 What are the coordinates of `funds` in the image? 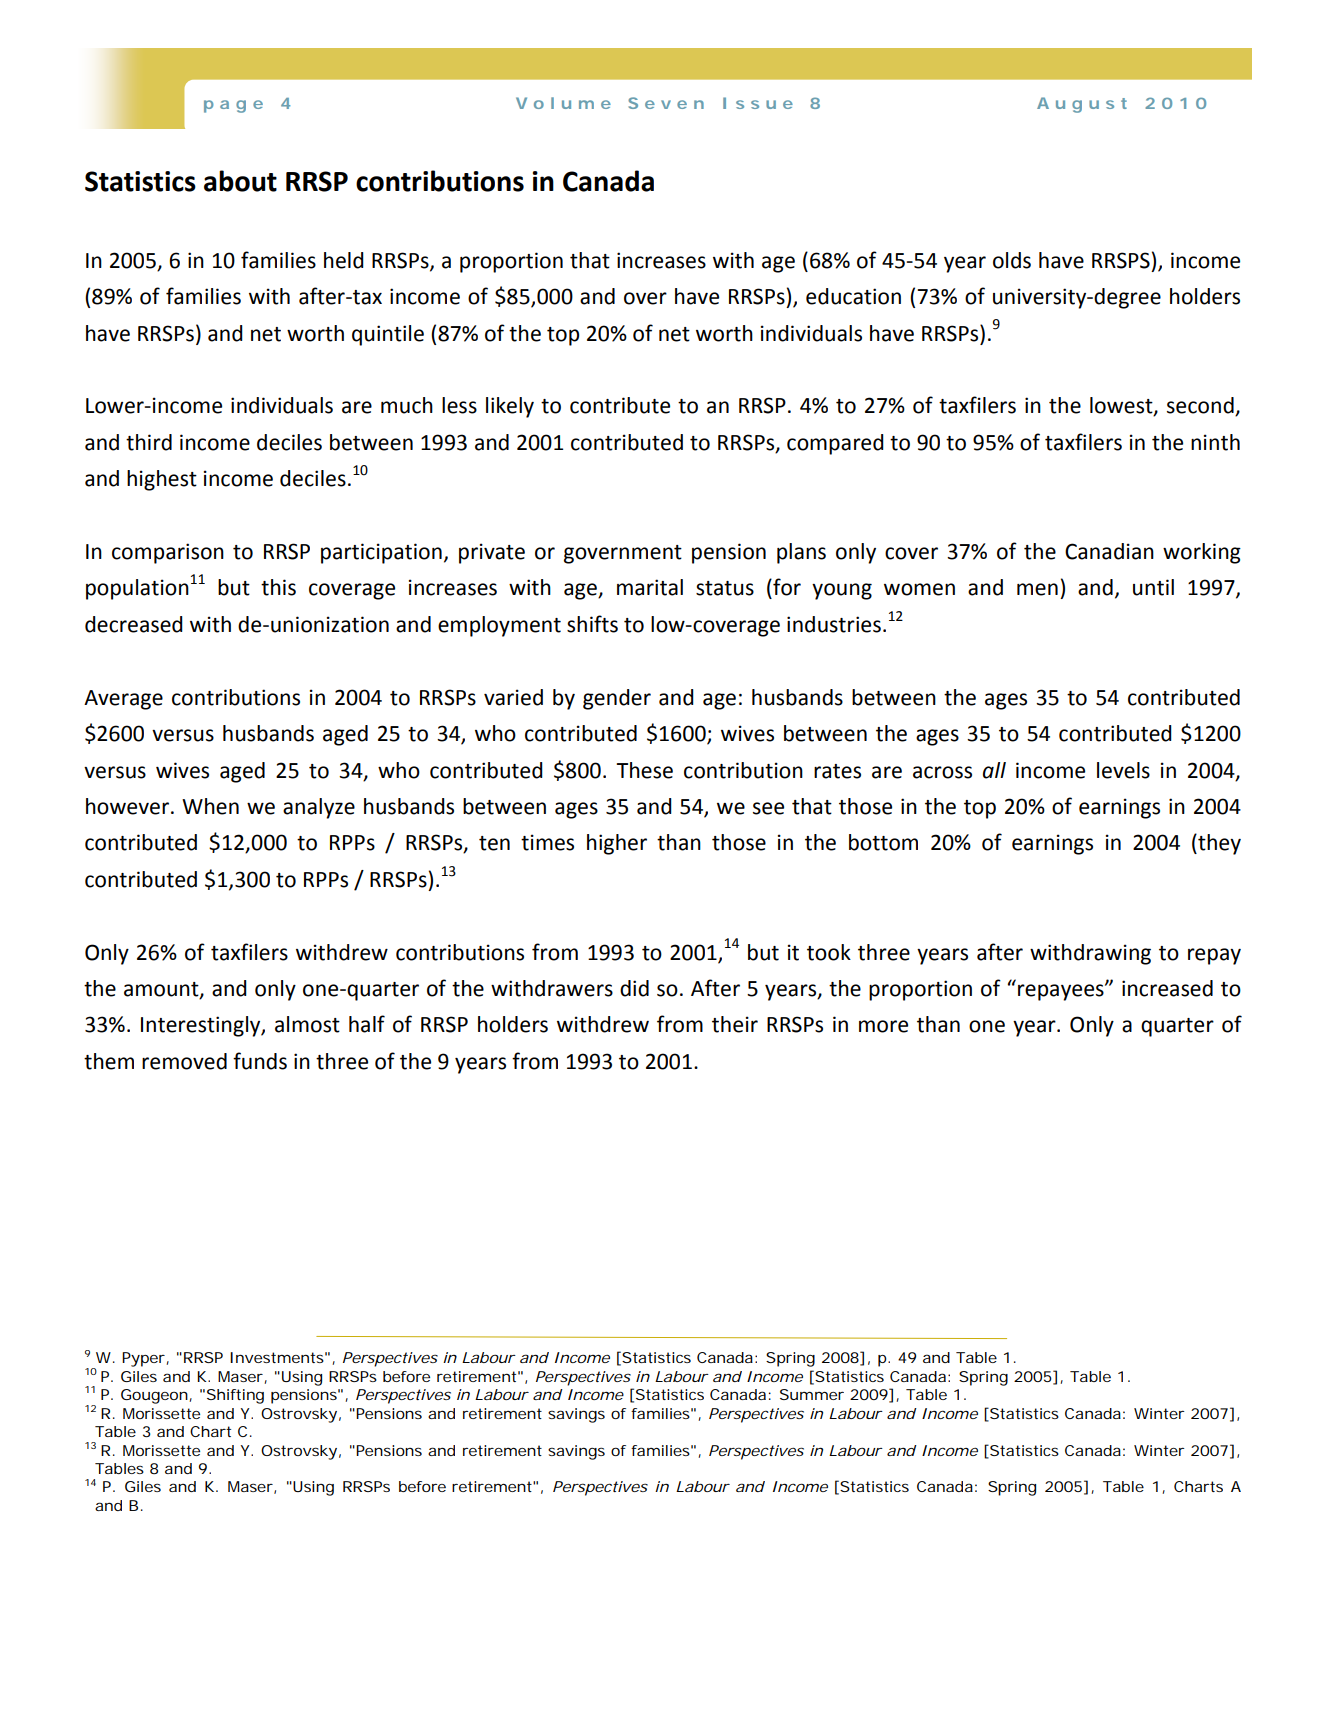 It's located at (260, 1061).
